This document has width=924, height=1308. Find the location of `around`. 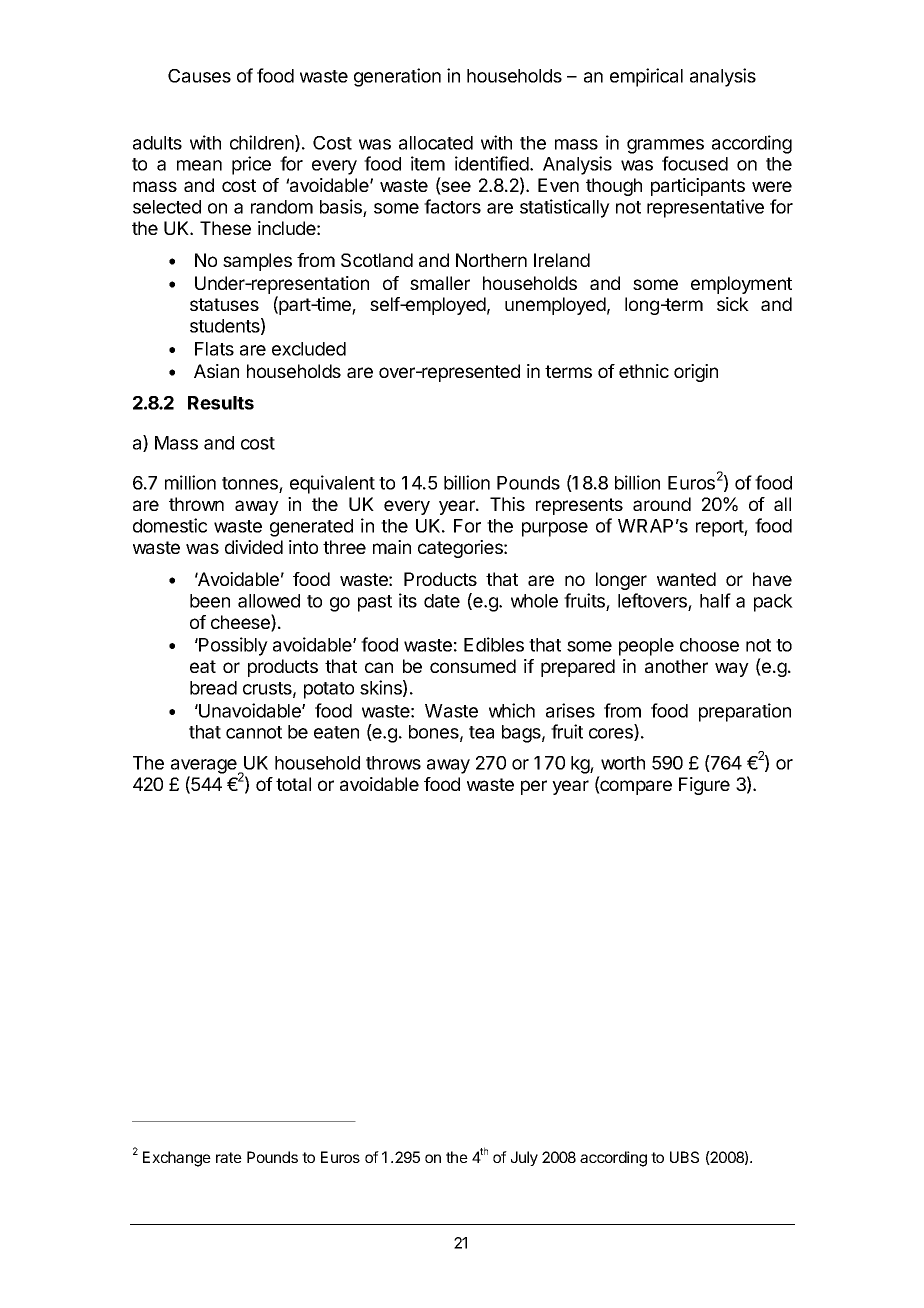

around is located at coordinates (662, 504).
